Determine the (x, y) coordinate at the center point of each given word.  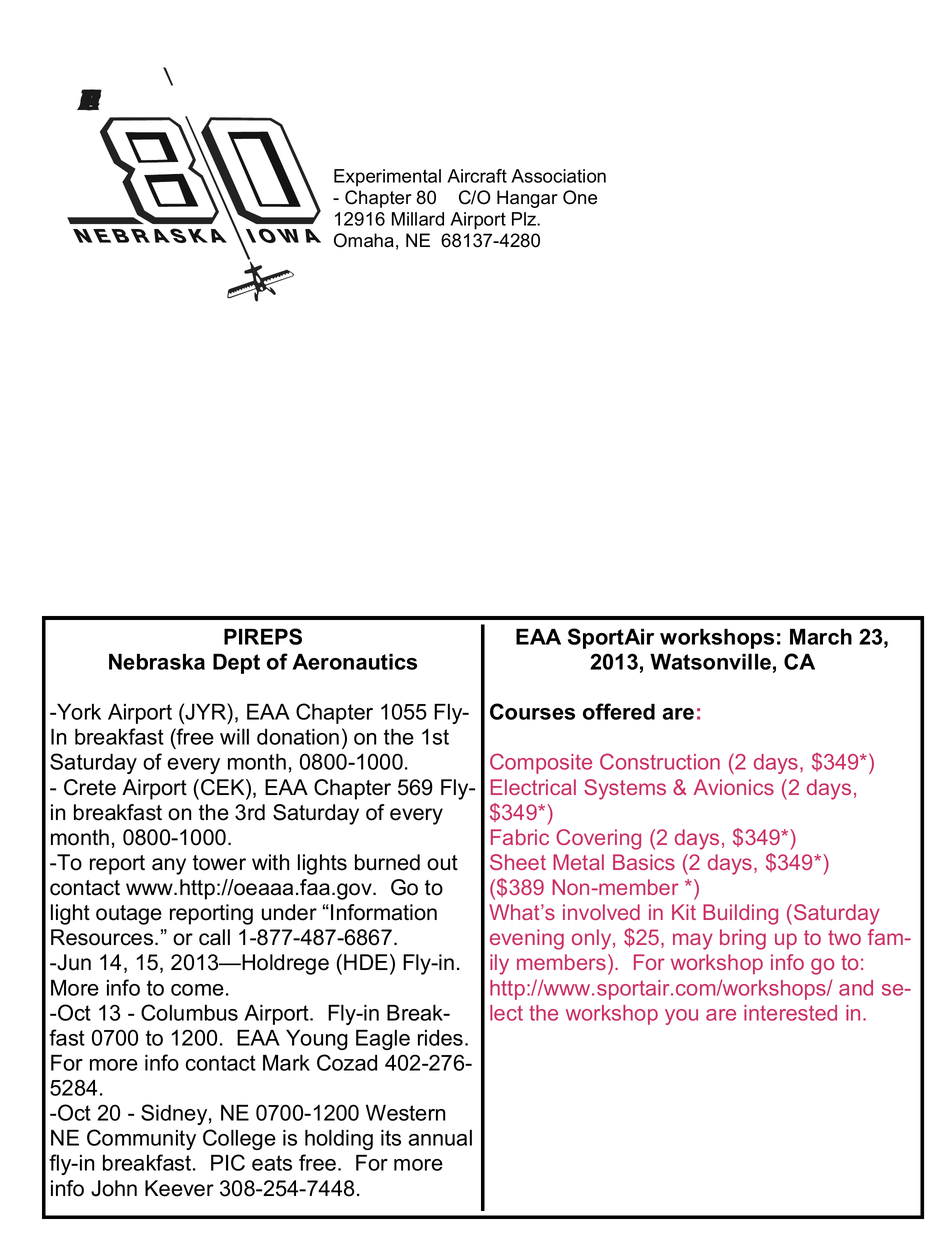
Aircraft (477, 176)
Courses (532, 711)
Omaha (364, 240)
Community (141, 1139)
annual (440, 1138)
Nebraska (157, 661)
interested (790, 1013)
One (580, 197)
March (821, 636)
